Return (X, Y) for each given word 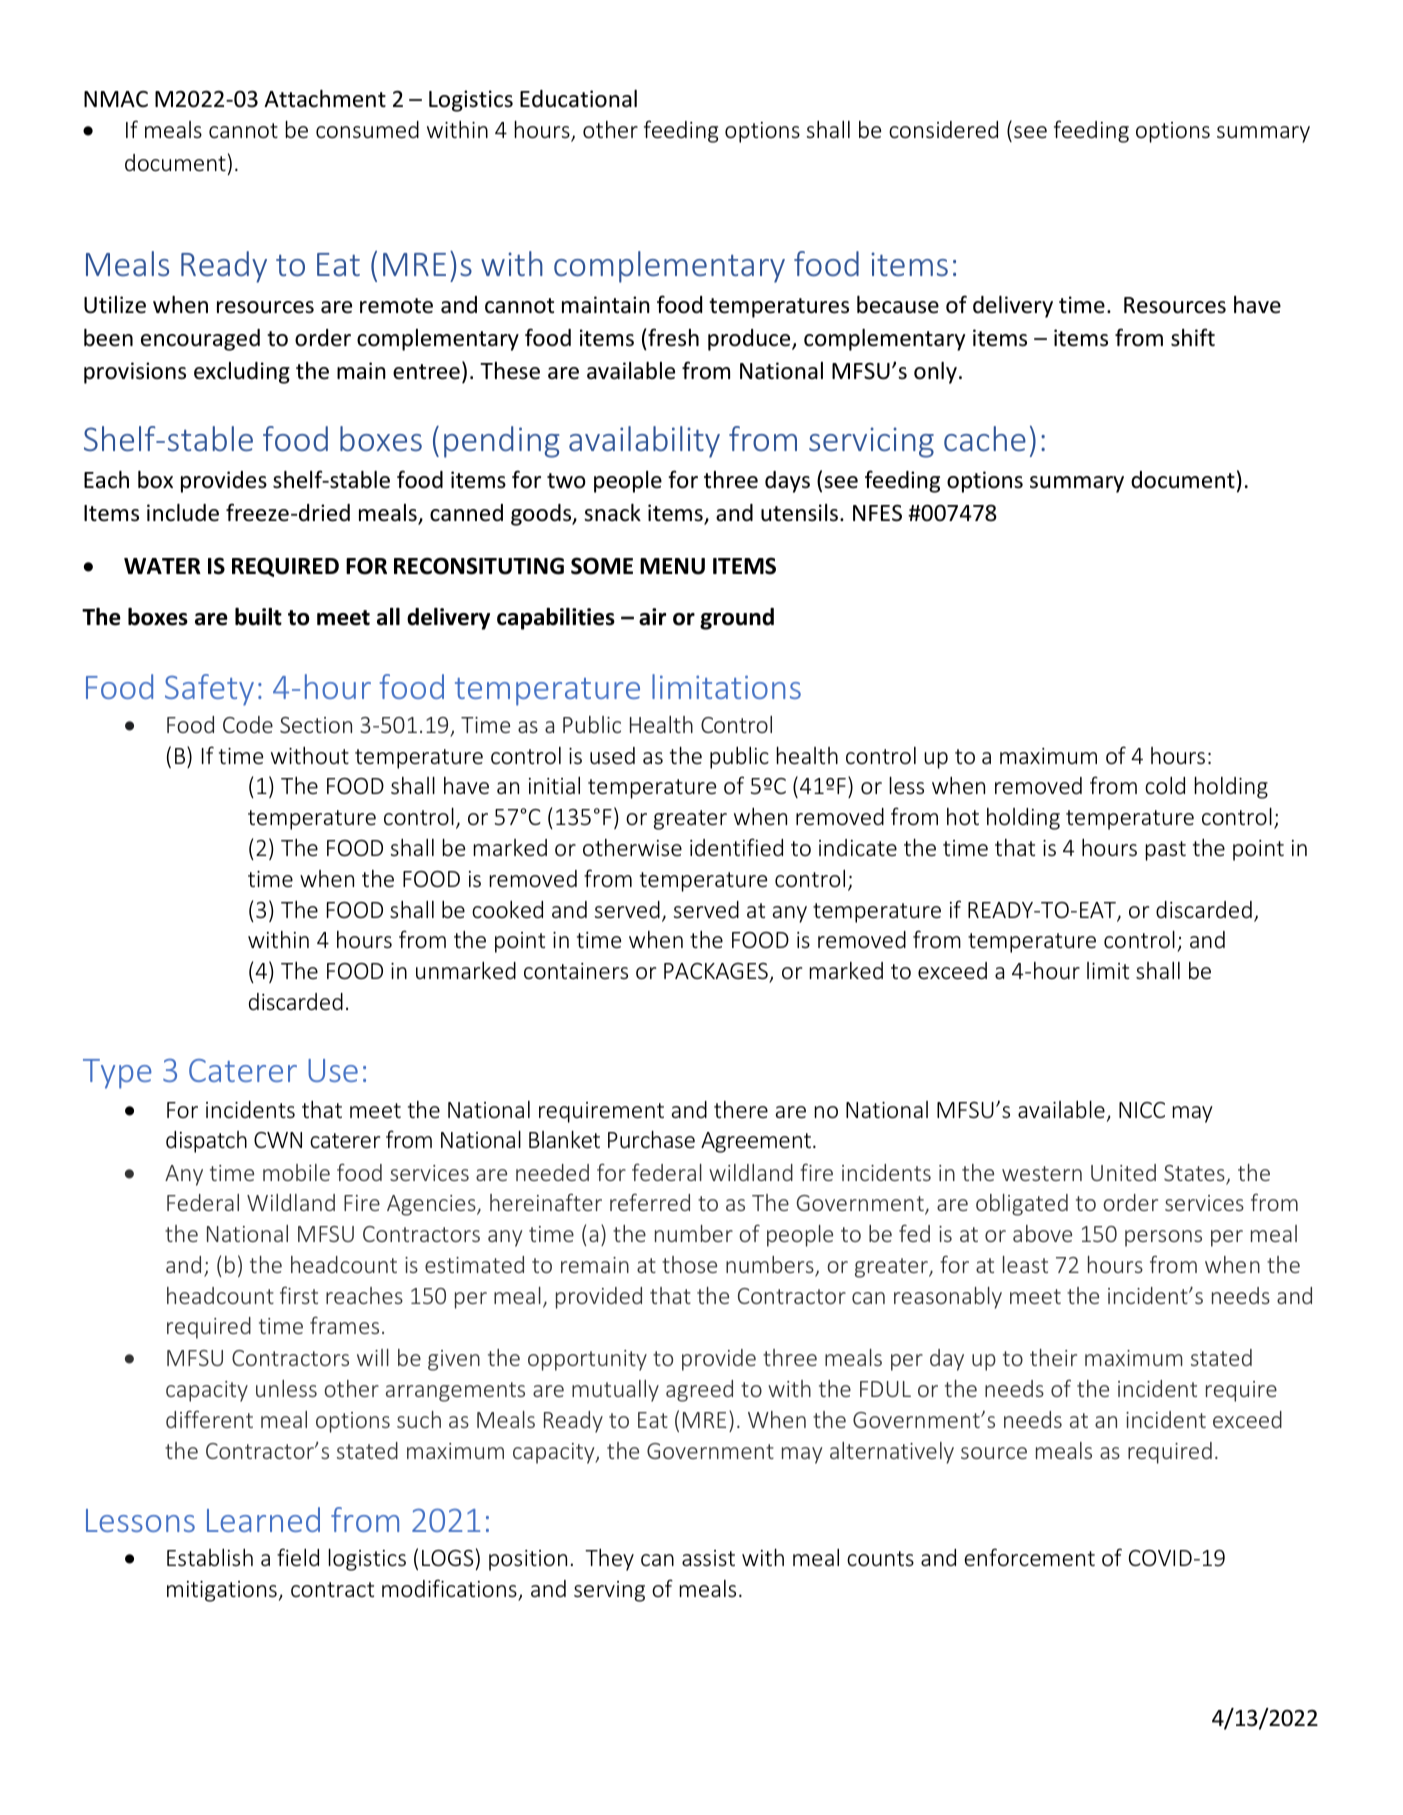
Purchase (651, 1139)
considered (943, 129)
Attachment (325, 99)
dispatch (206, 1142)
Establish (210, 1557)
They (609, 1560)
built (258, 617)
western (1042, 1173)
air (652, 617)
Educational (578, 99)
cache (985, 438)
